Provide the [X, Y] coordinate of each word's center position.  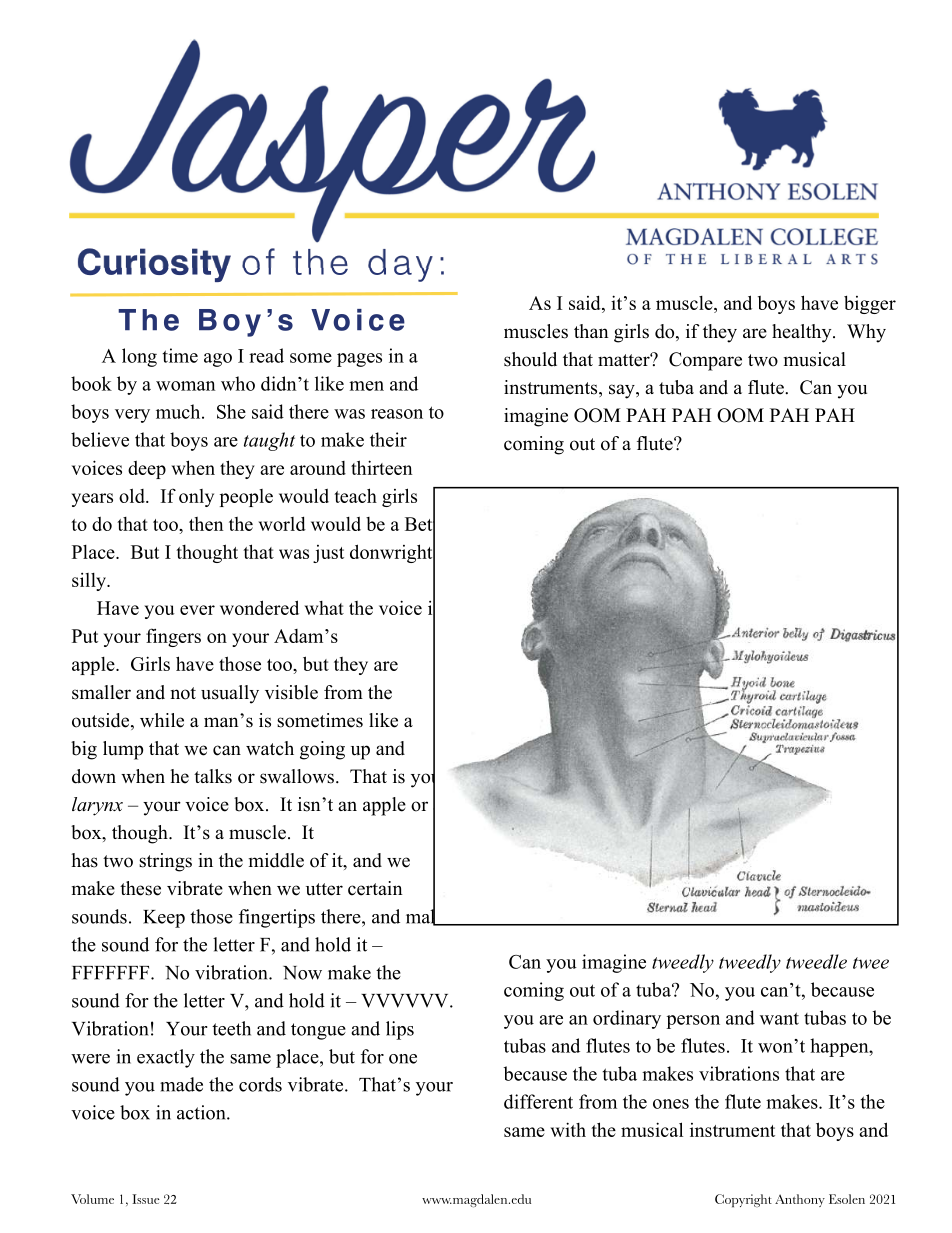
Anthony [800, 1200]
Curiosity [154, 265]
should [530, 359]
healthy [803, 333]
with [568, 1129]
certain [375, 888]
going [322, 750]
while [162, 720]
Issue [146, 1199]
